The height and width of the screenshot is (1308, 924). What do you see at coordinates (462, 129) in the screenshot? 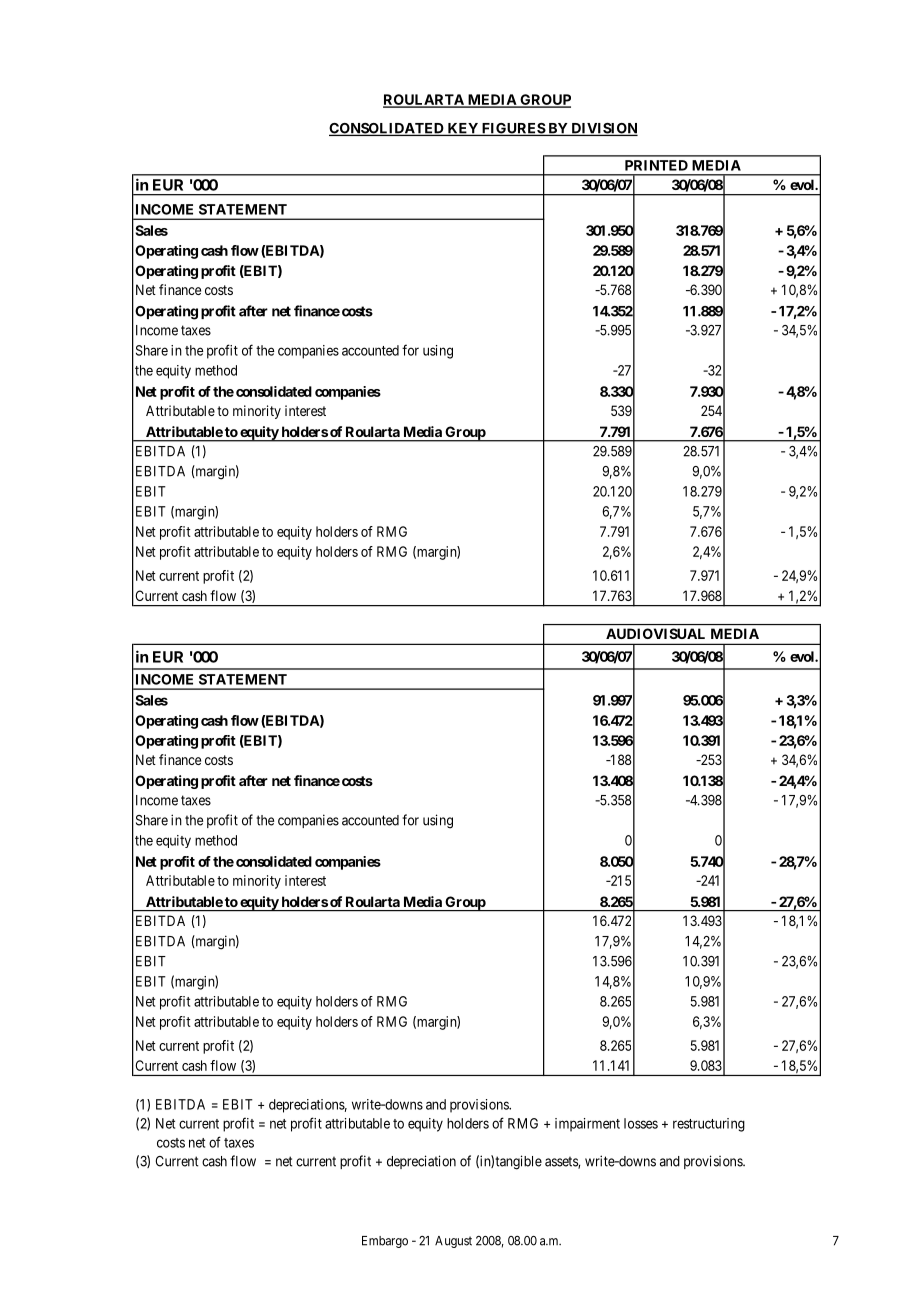
I see `KEY` at bounding box center [462, 129].
